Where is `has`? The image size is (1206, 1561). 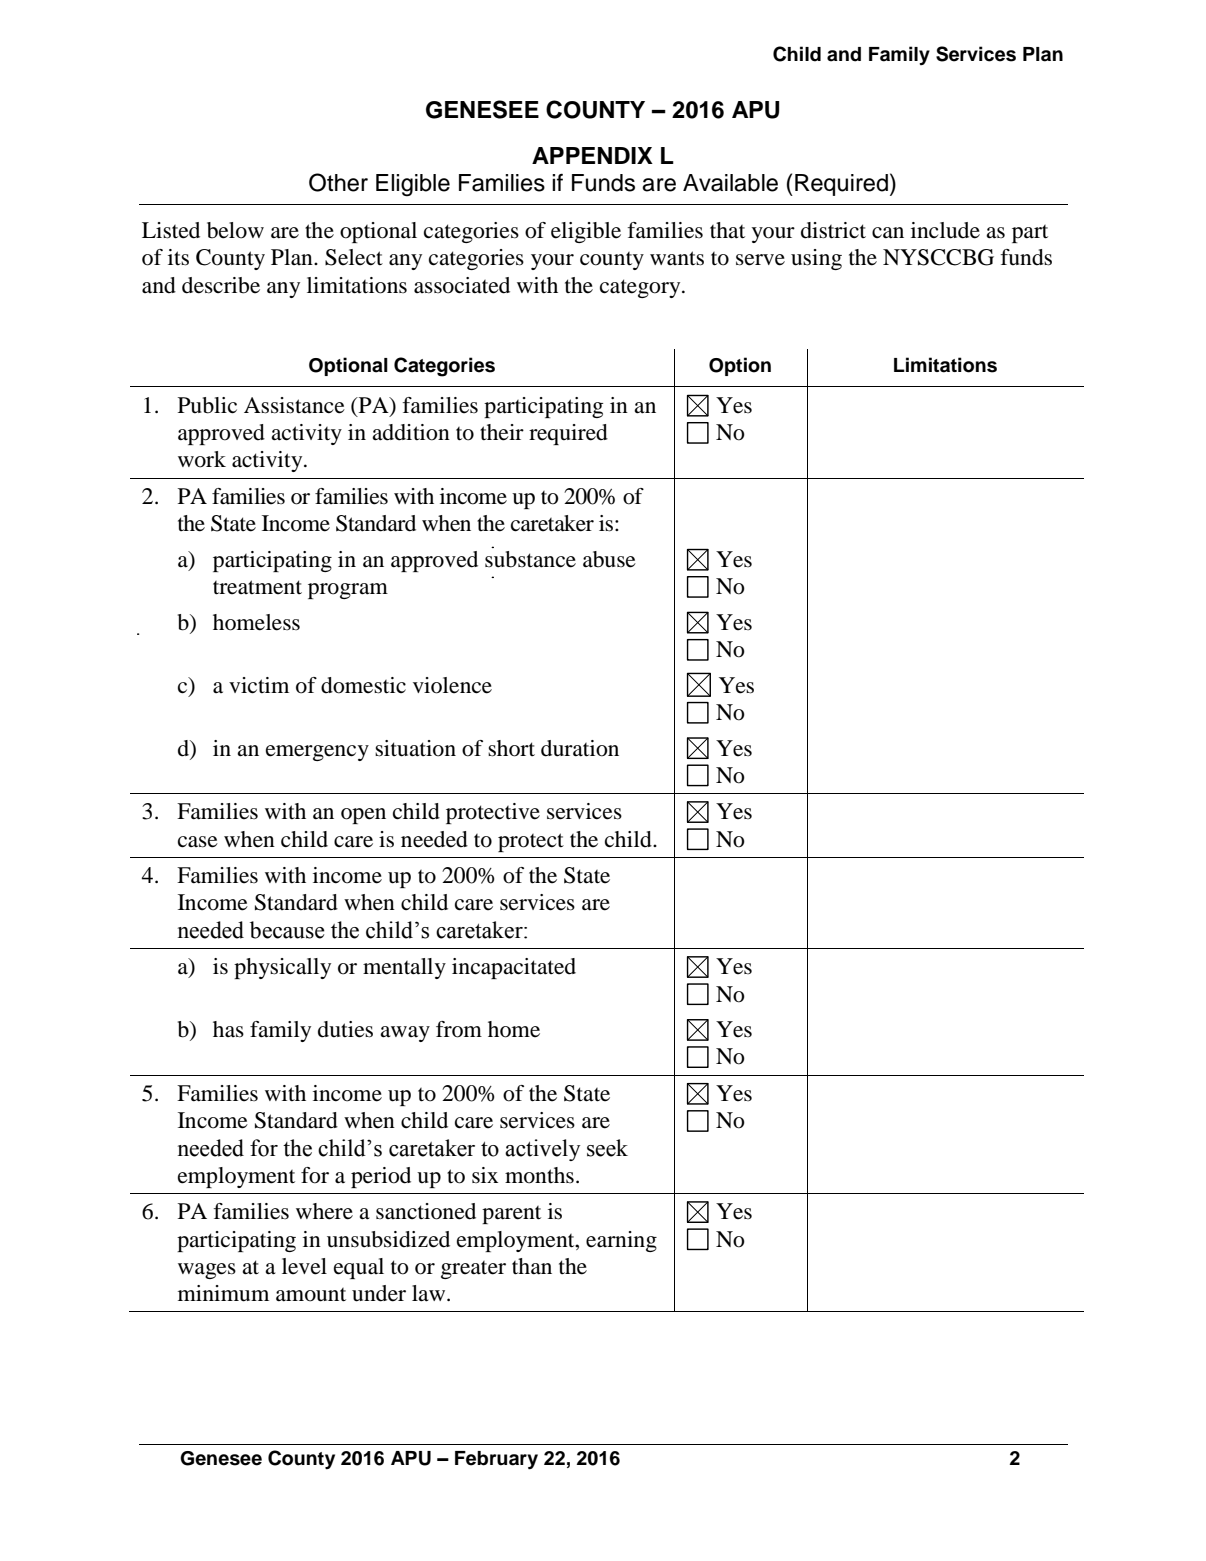
has is located at coordinates (228, 1029).
